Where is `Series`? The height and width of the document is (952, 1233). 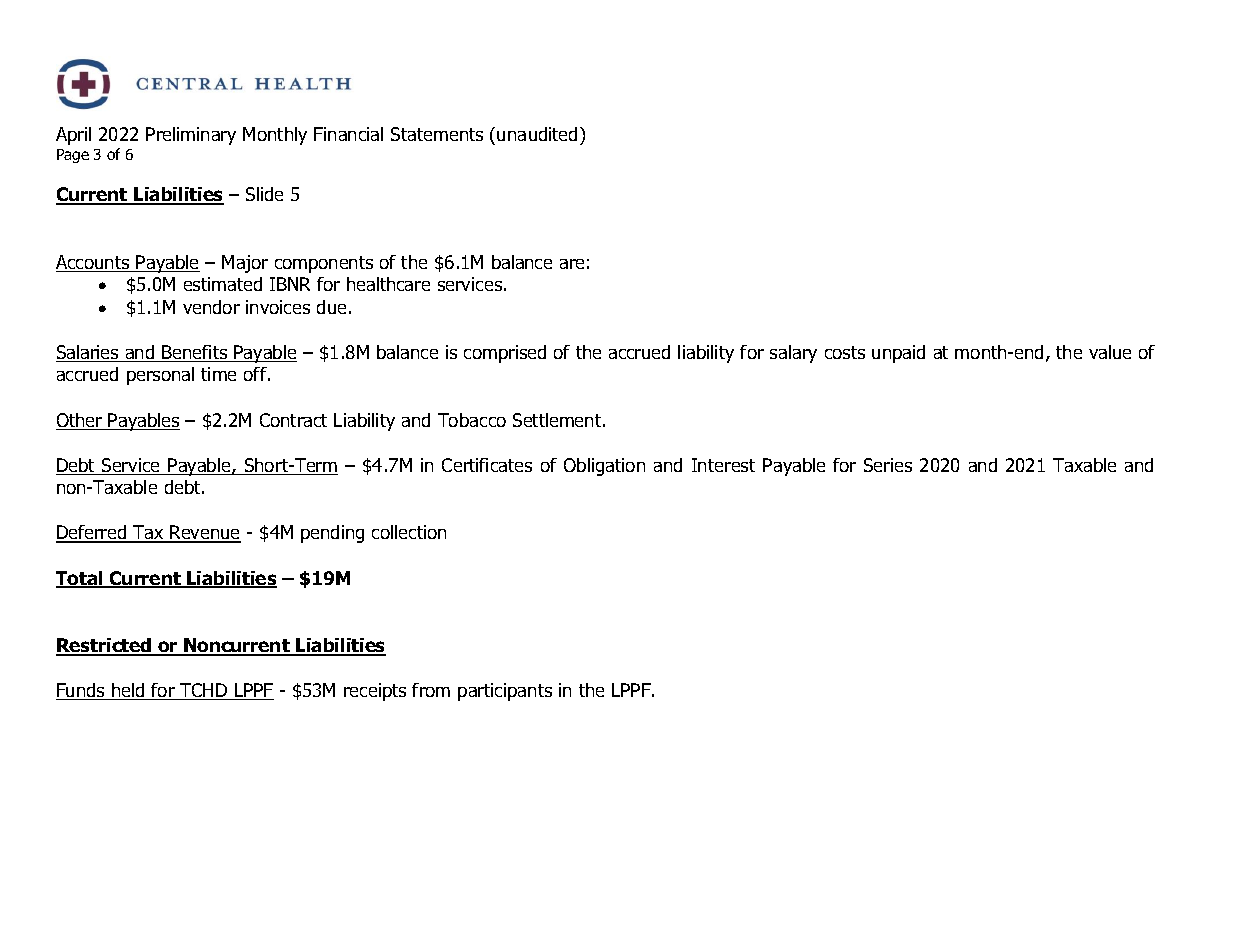
Series is located at coordinates (888, 465).
